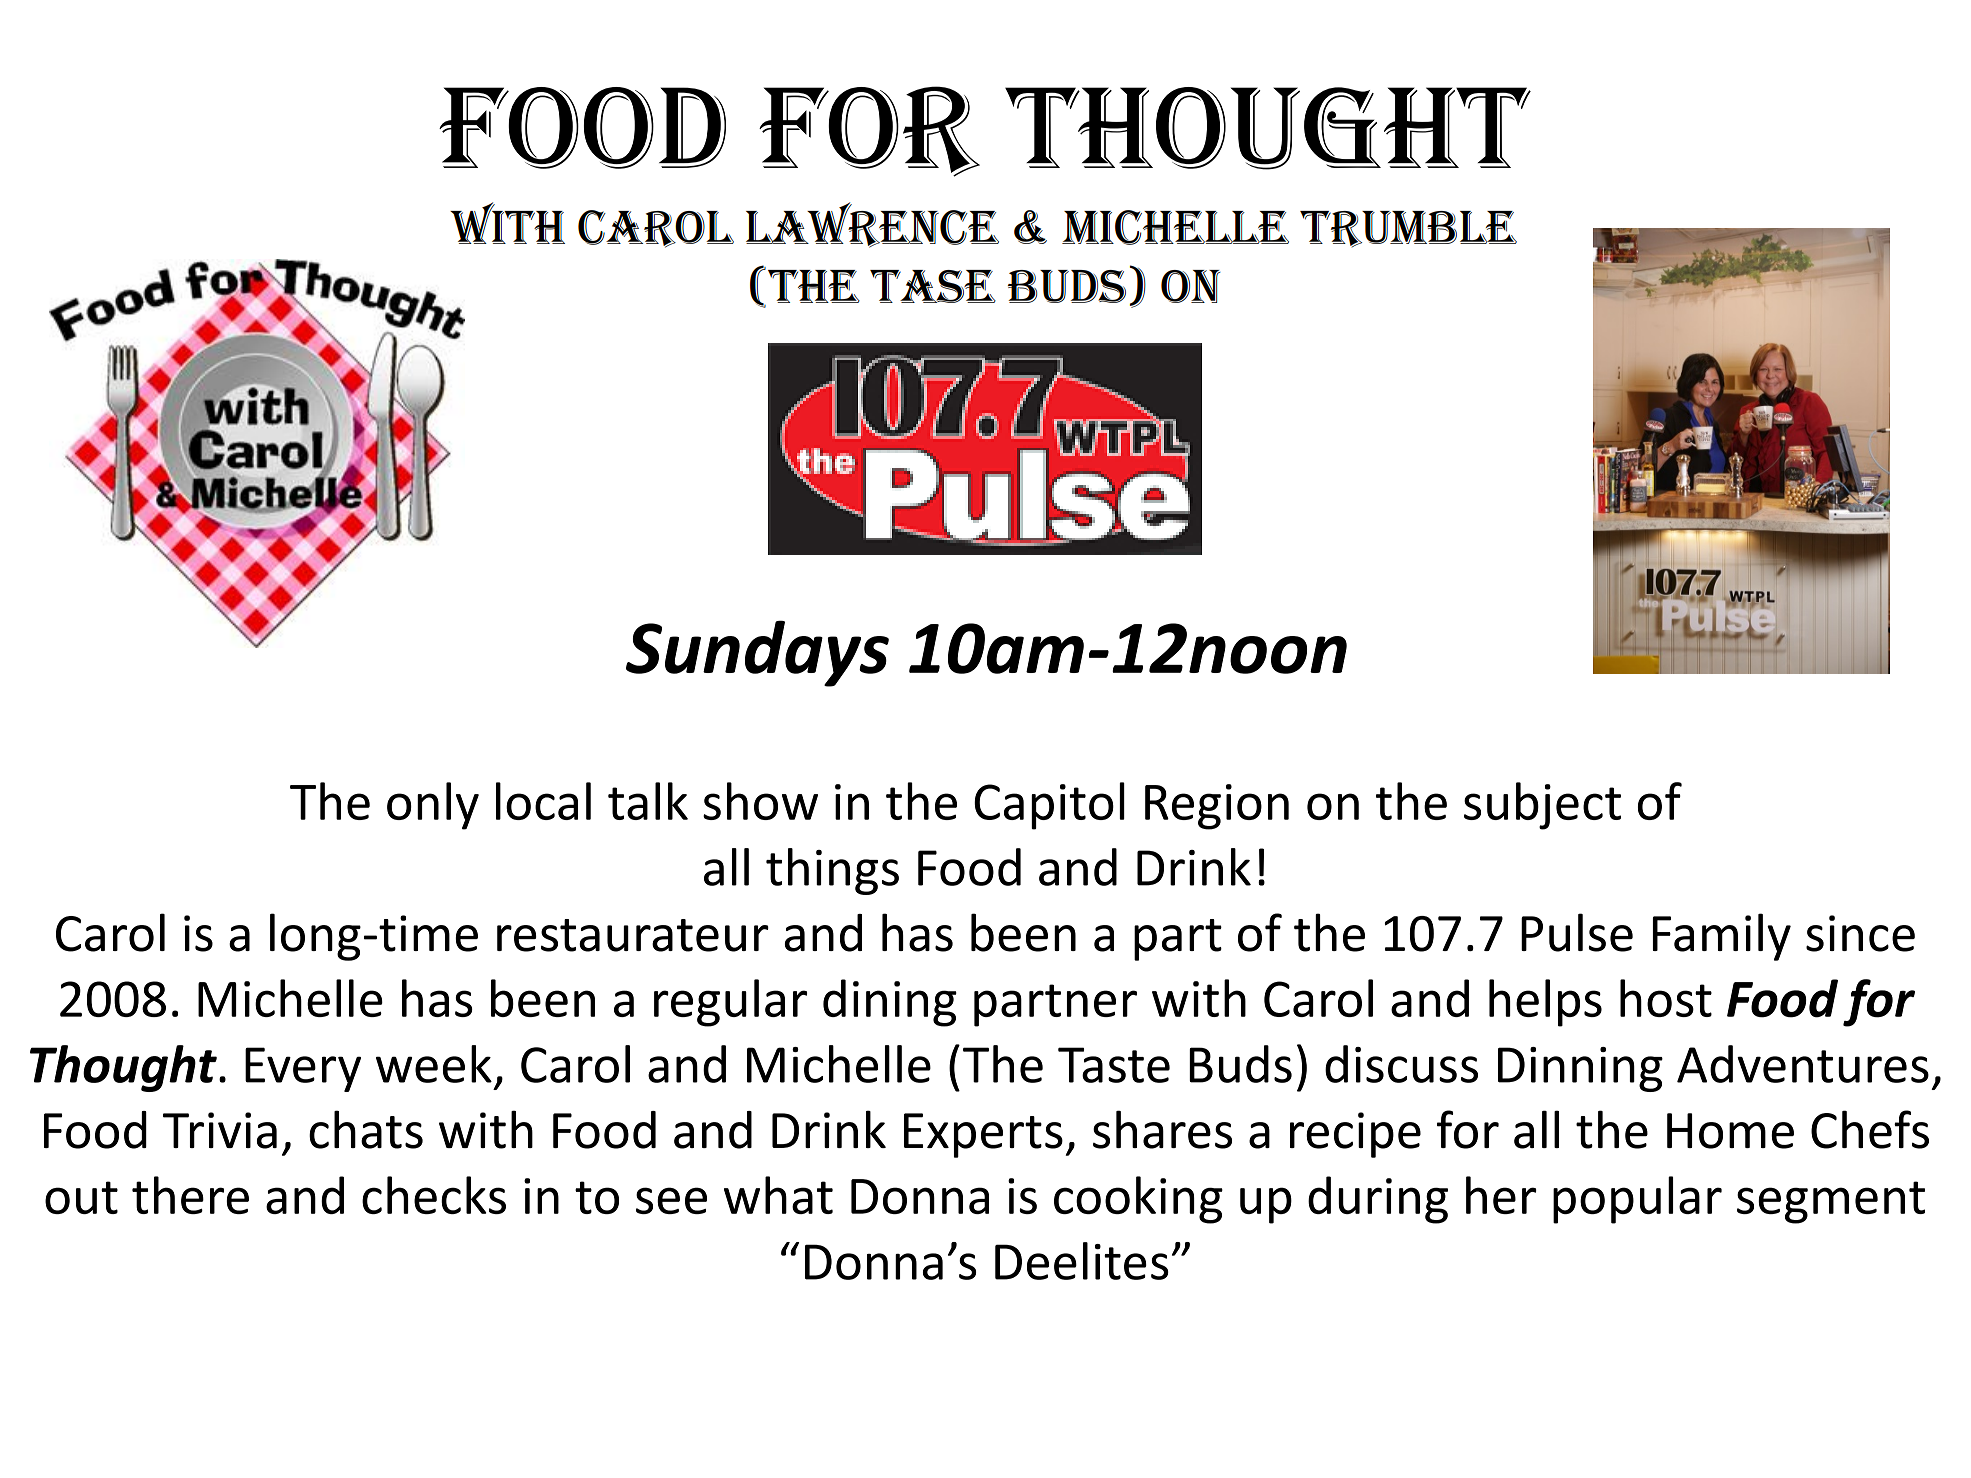 Image resolution: width=1971 pixels, height=1478 pixels. I want to click on Lawrence, so click(872, 225).
